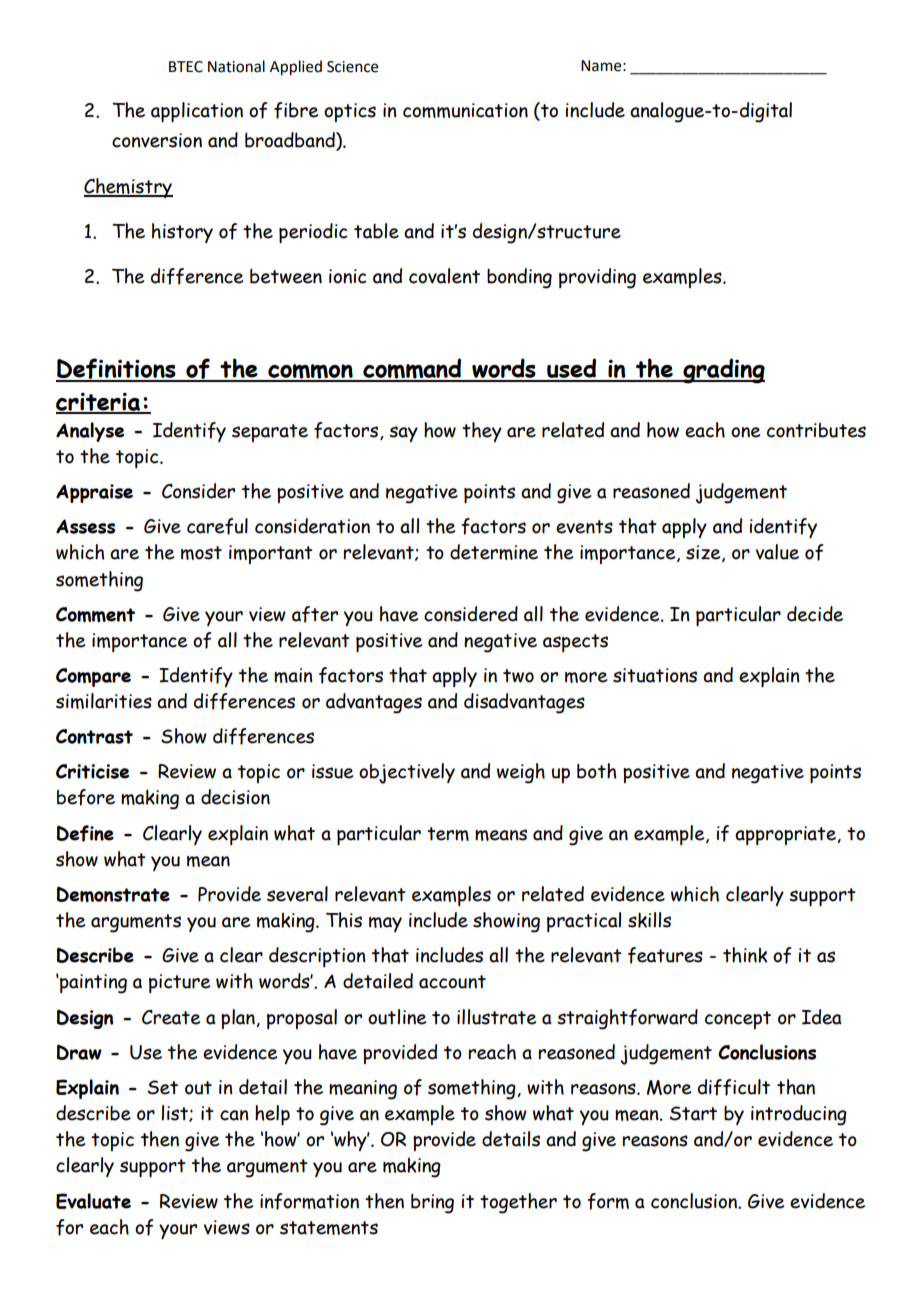 The height and width of the image is (1308, 924). Describe the element at coordinates (95, 614) in the image. I see `Comment` at that location.
